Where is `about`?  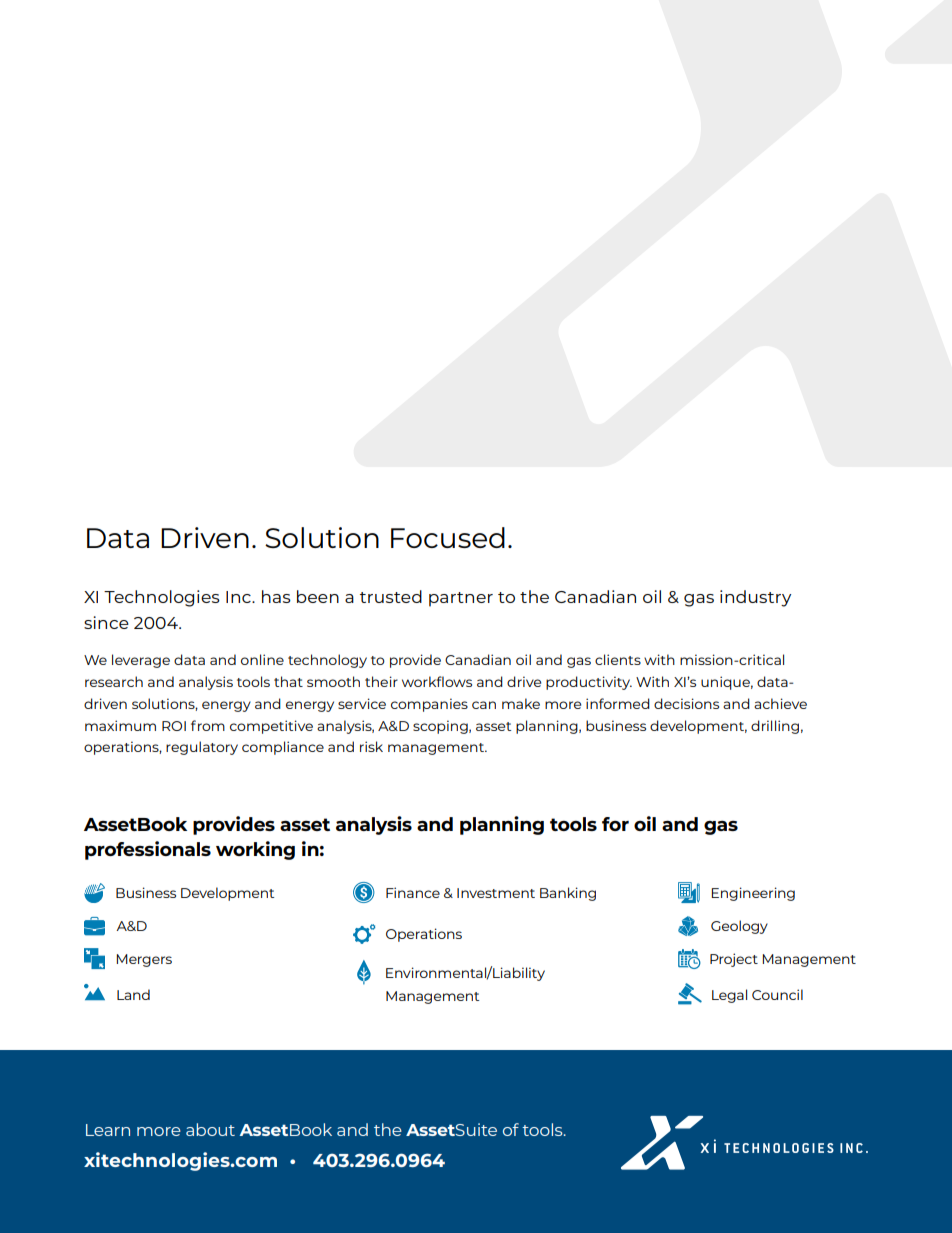 about is located at coordinates (210, 1129).
